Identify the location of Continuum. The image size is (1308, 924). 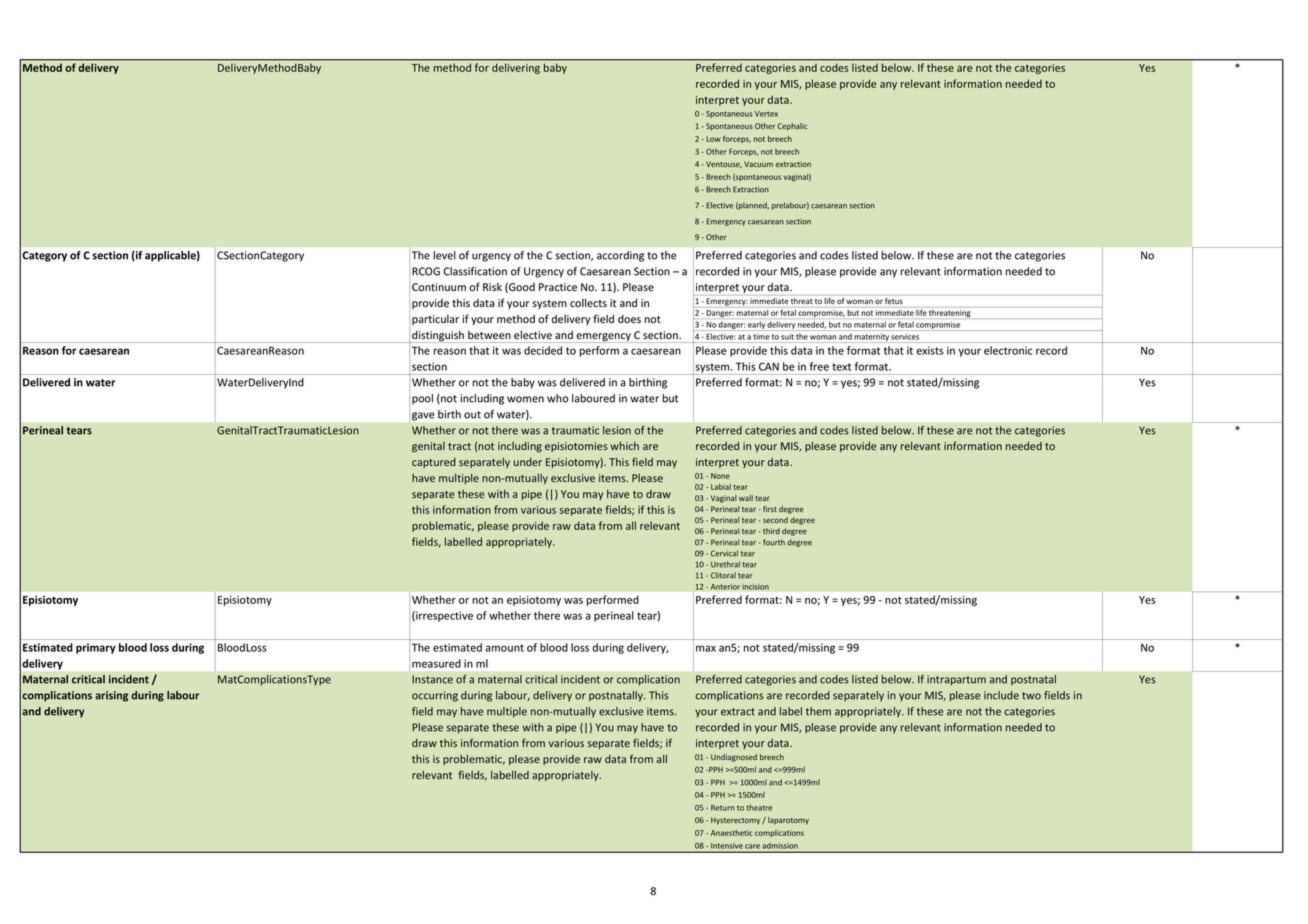
(439, 287).
